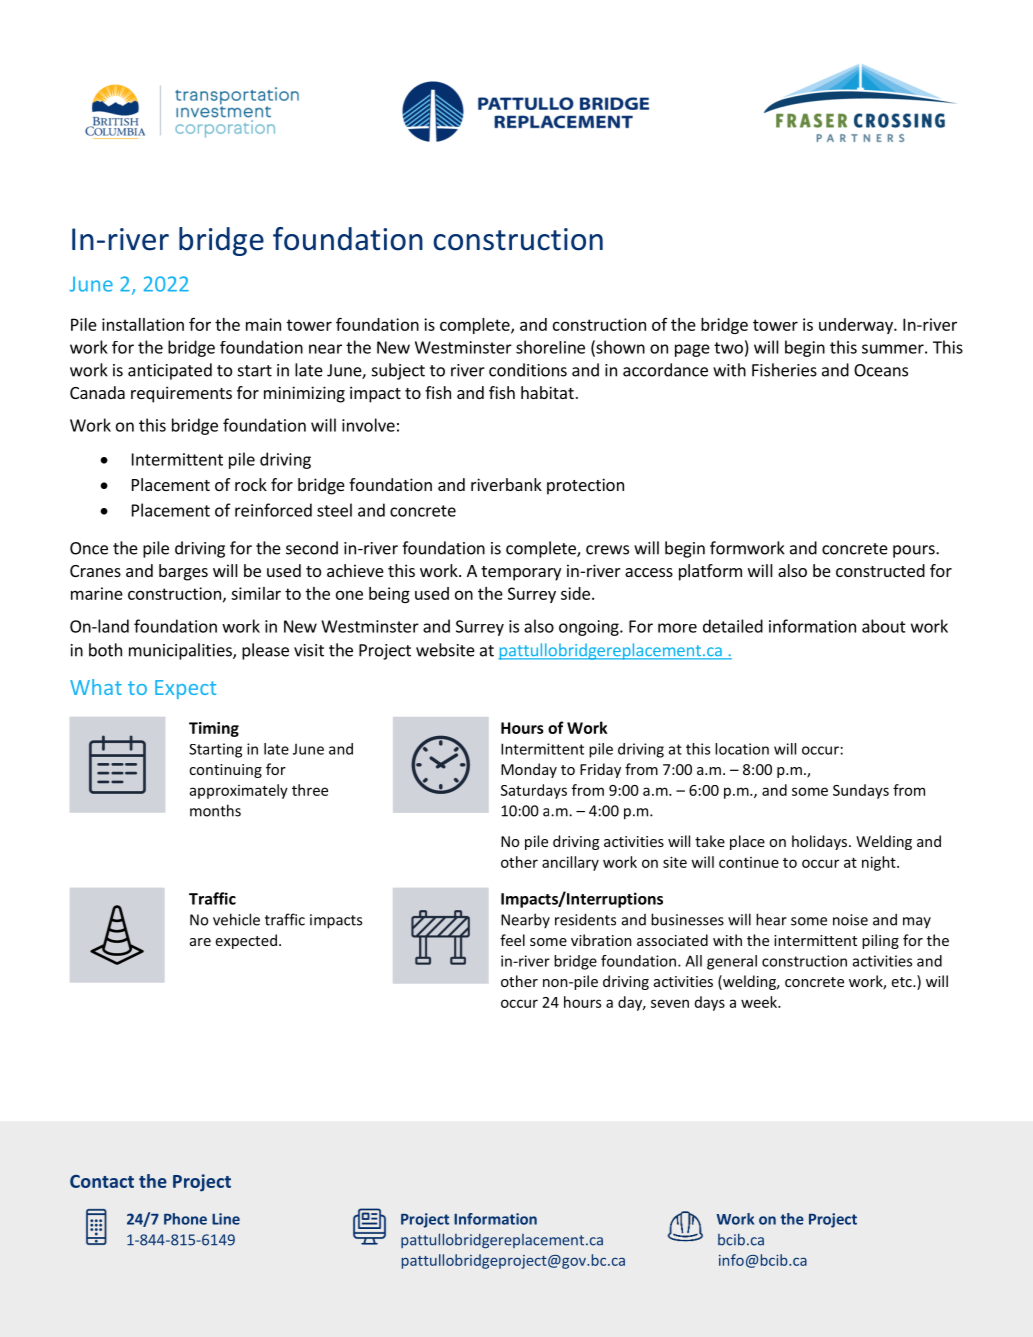 The image size is (1033, 1337). What do you see at coordinates (529, 770) in the document?
I see `Monday` at bounding box center [529, 770].
